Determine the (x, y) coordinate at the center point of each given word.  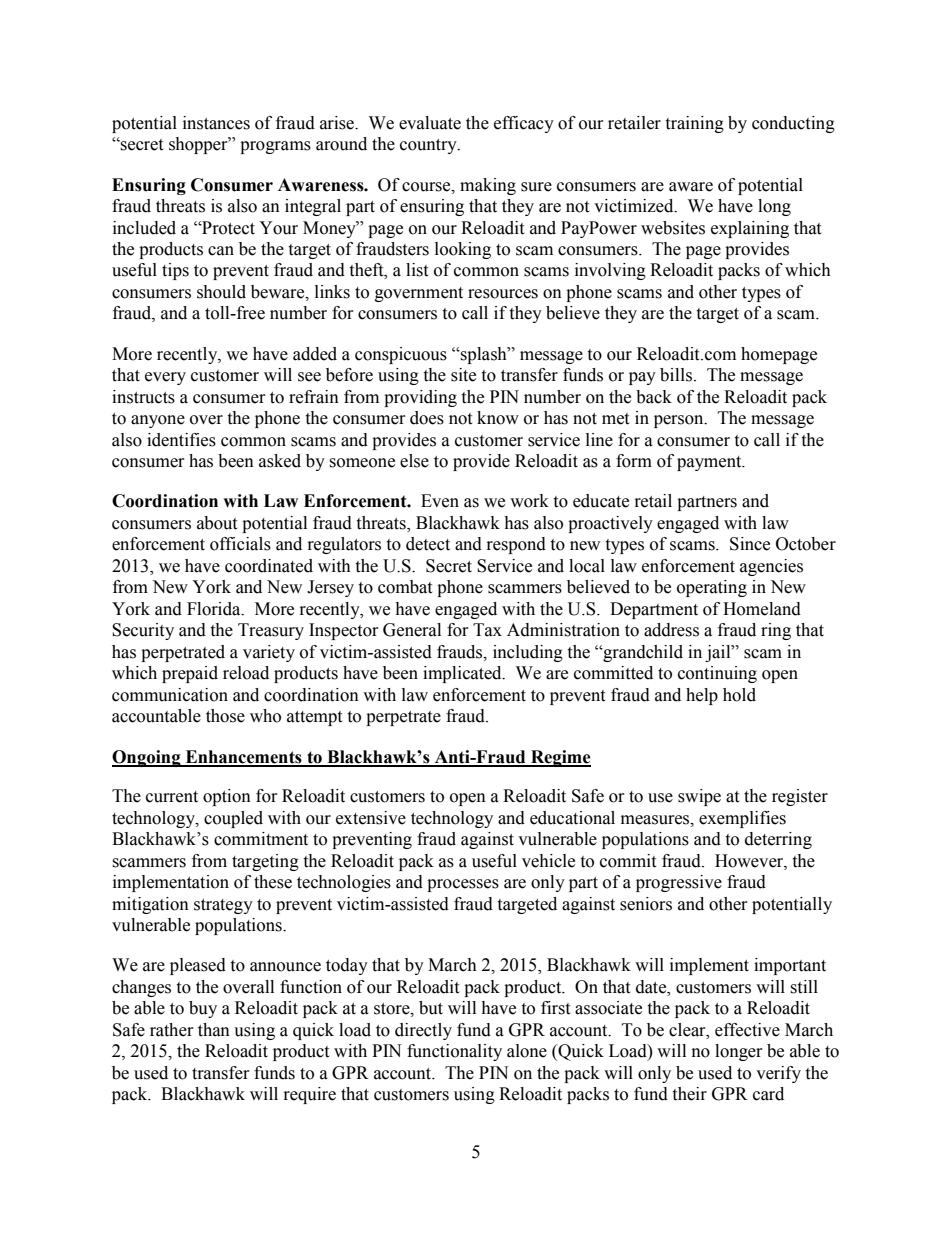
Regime (560, 758)
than (214, 1030)
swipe (699, 797)
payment (710, 463)
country (429, 146)
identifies (181, 440)
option (227, 797)
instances (216, 123)
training (694, 124)
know (498, 418)
